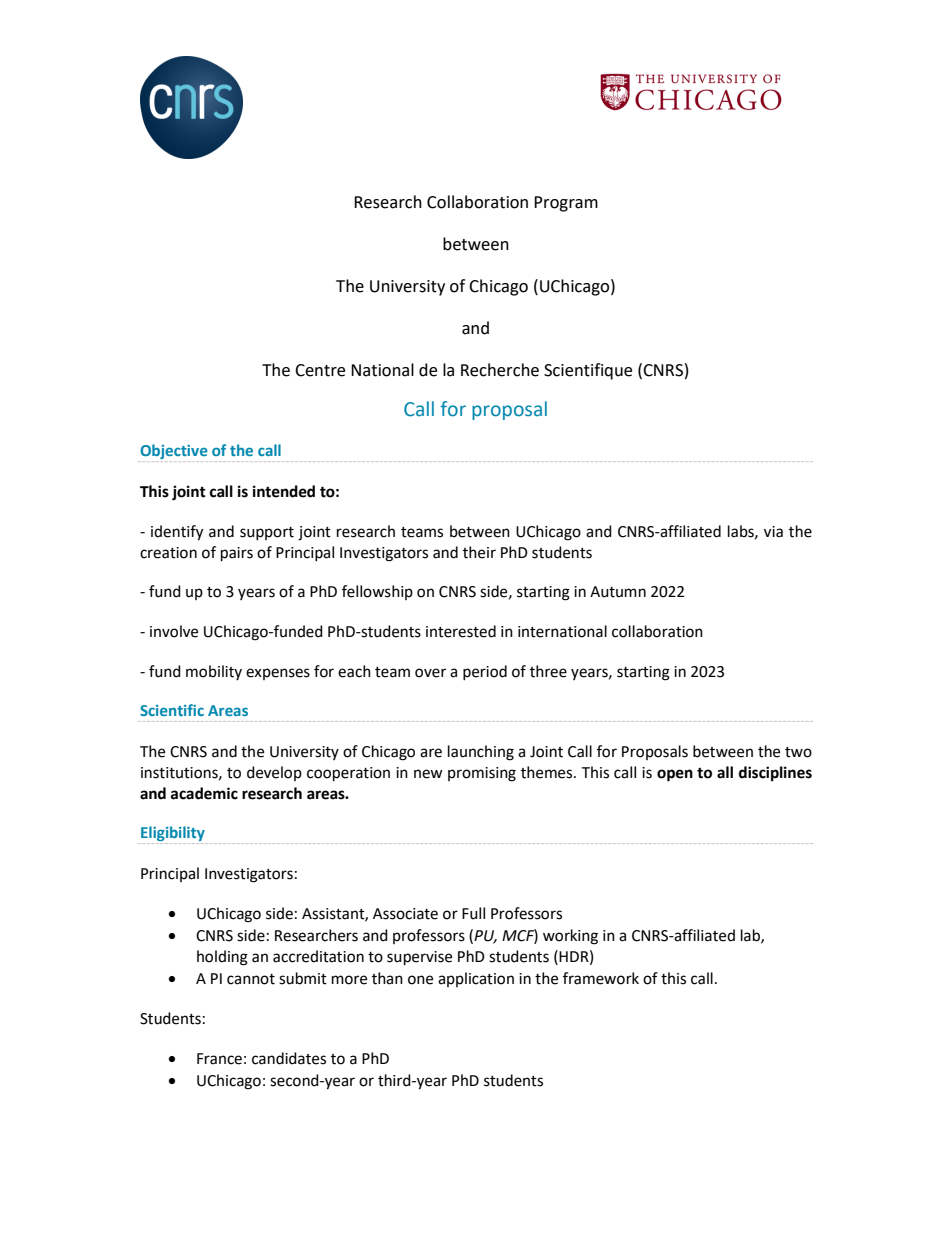  I want to click on via, so click(773, 532).
